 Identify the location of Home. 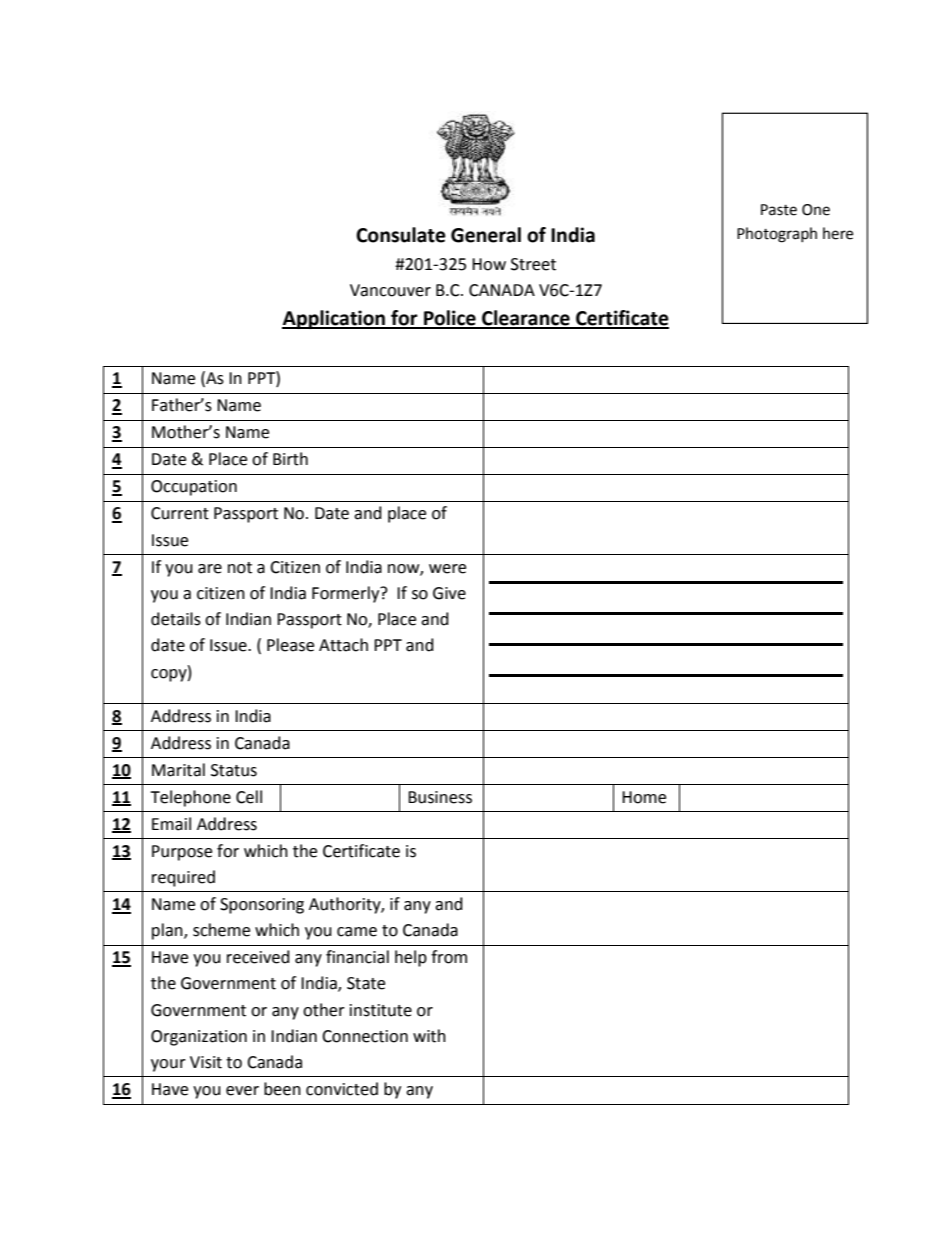
(644, 797).
